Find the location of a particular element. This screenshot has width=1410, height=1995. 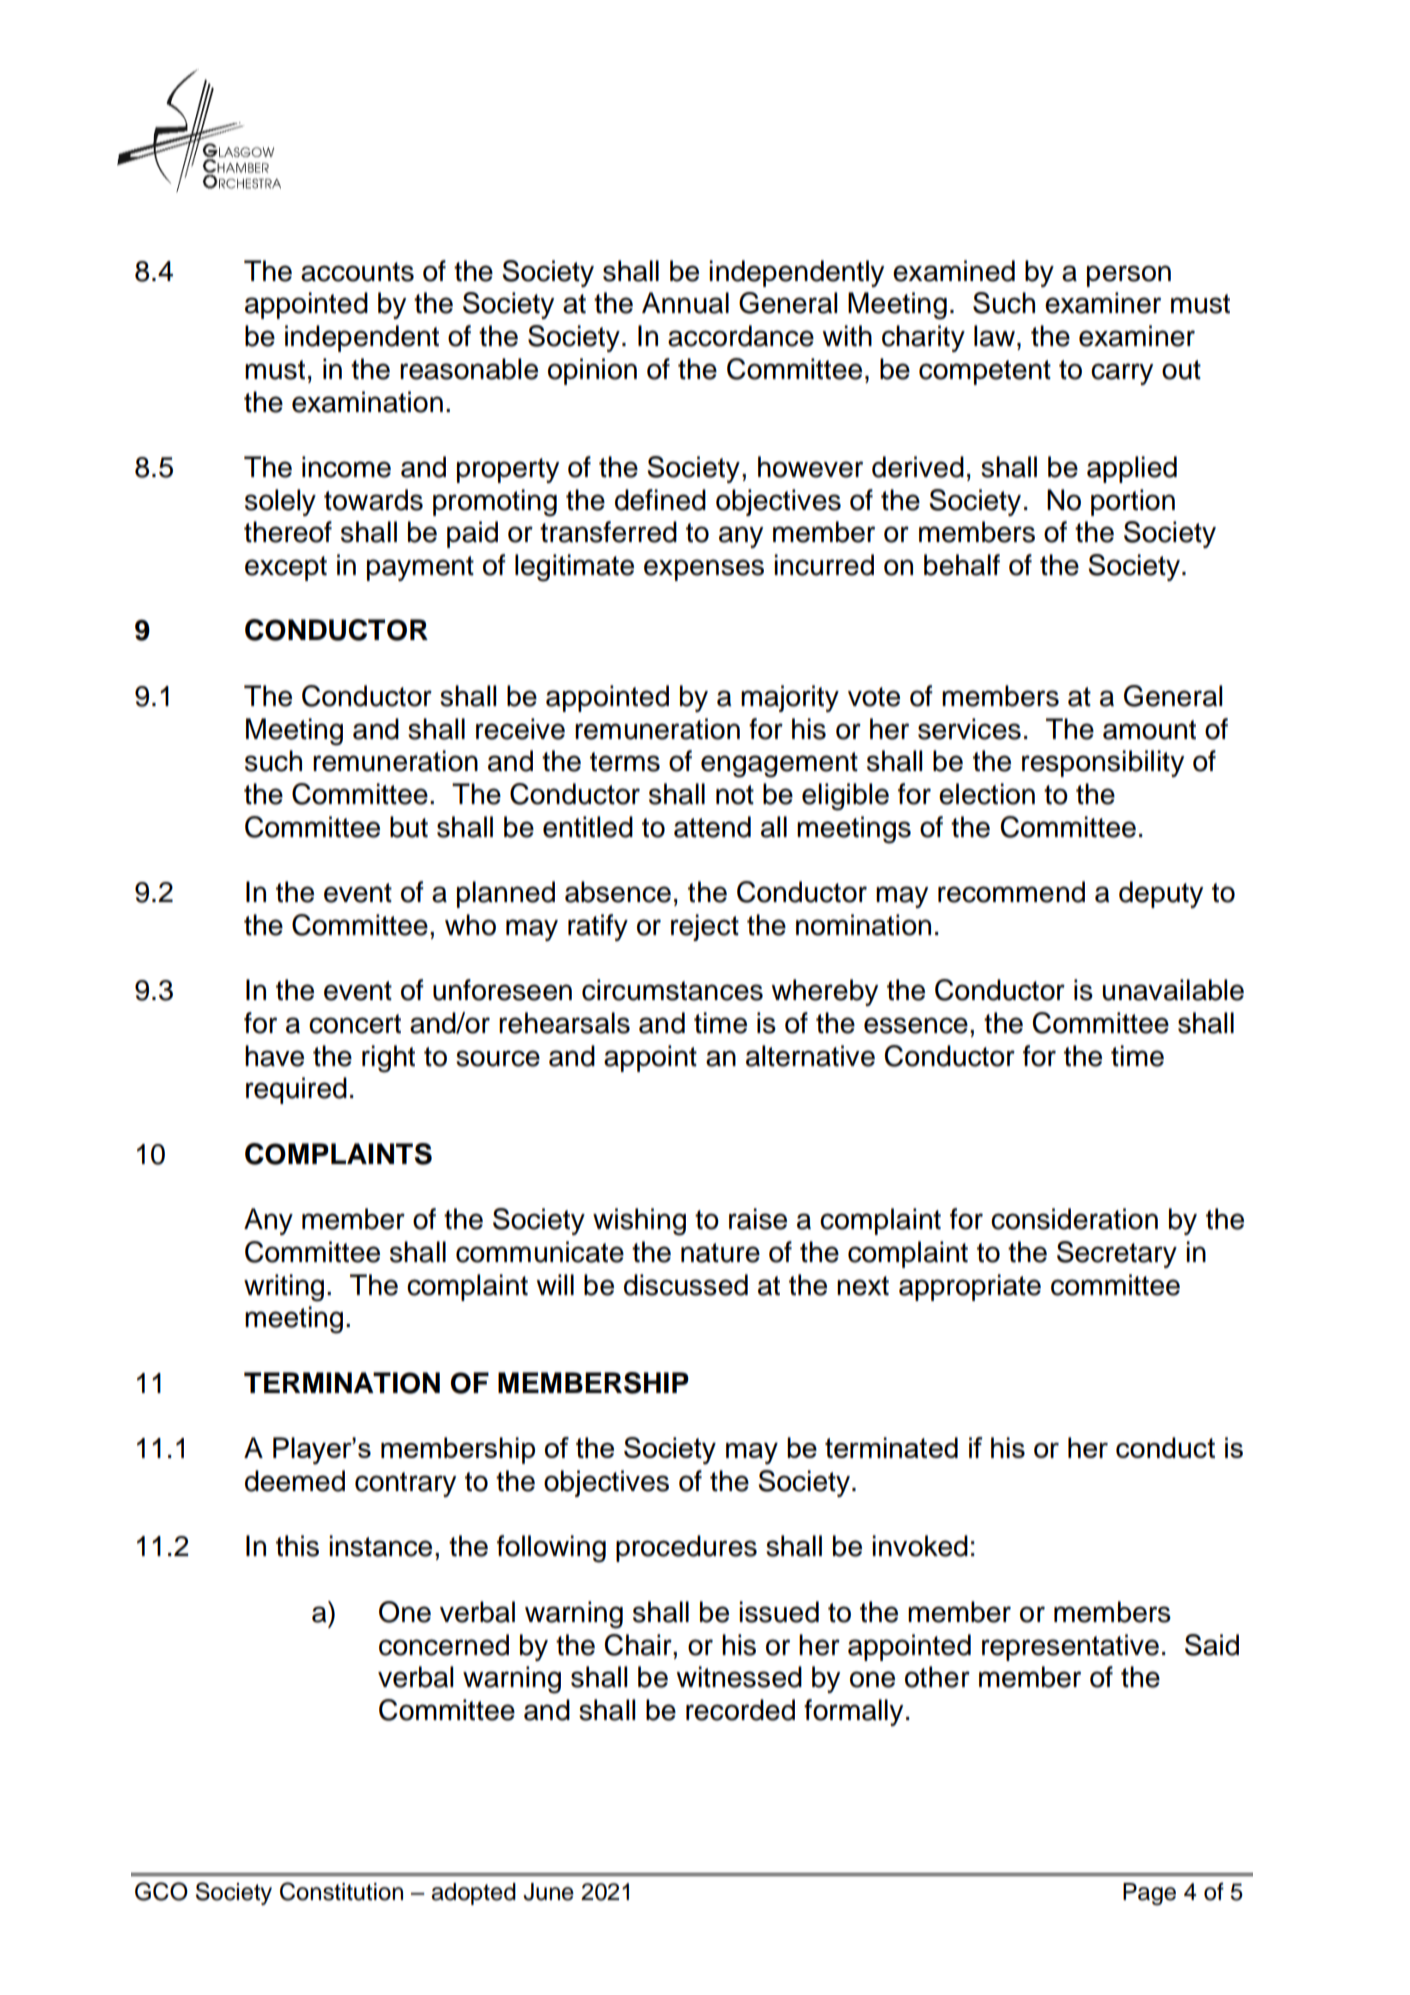

attend is located at coordinates (712, 827).
